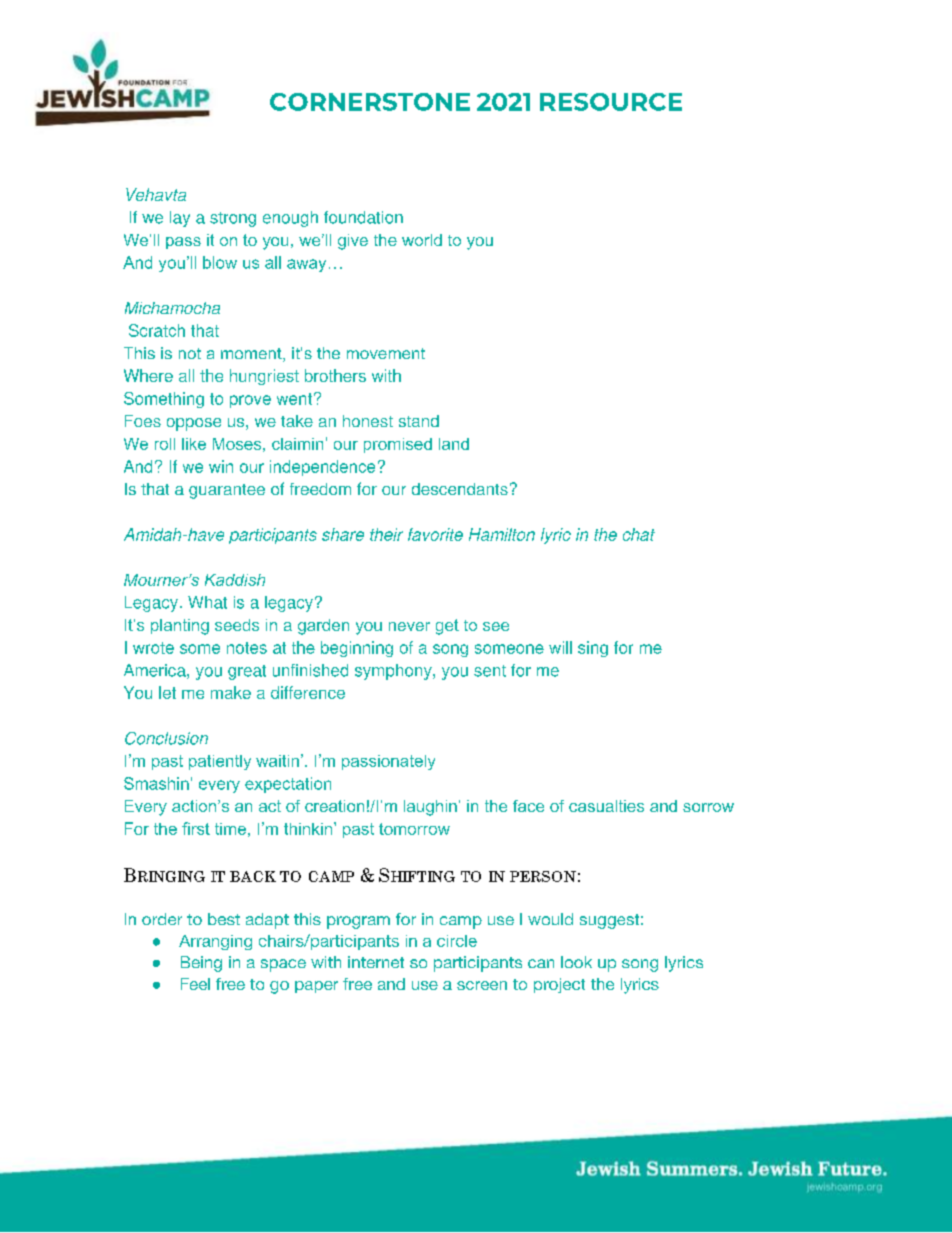 The width and height of the screenshot is (952, 1233). I want to click on land, so click(454, 444).
